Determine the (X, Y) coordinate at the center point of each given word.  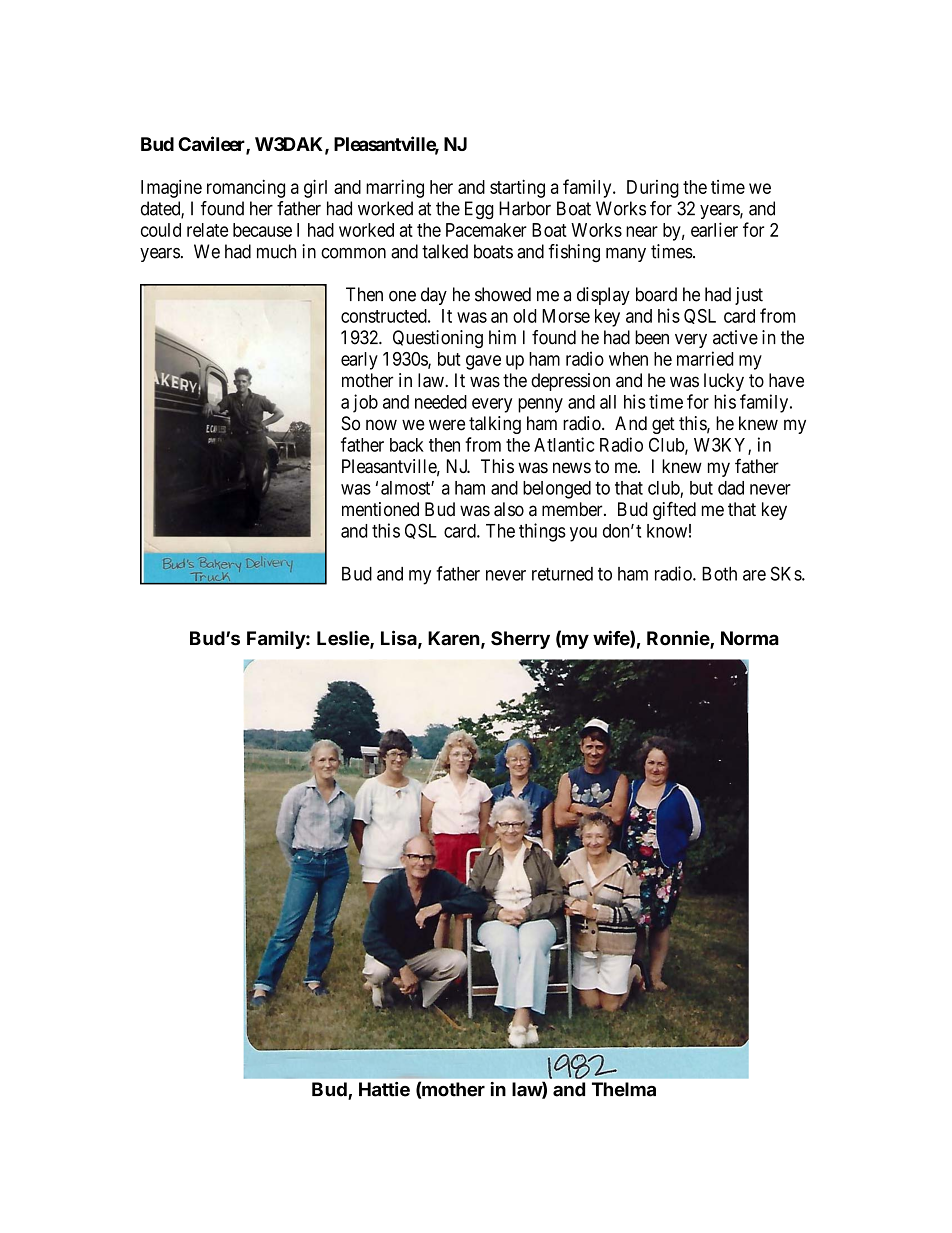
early (359, 361)
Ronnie (679, 639)
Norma (750, 638)
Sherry (520, 640)
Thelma (624, 1089)
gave (483, 362)
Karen (454, 638)
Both (719, 574)
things (542, 532)
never (506, 575)
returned (562, 574)
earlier (714, 229)
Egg (479, 210)
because (262, 230)
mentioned (380, 509)
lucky (724, 382)
